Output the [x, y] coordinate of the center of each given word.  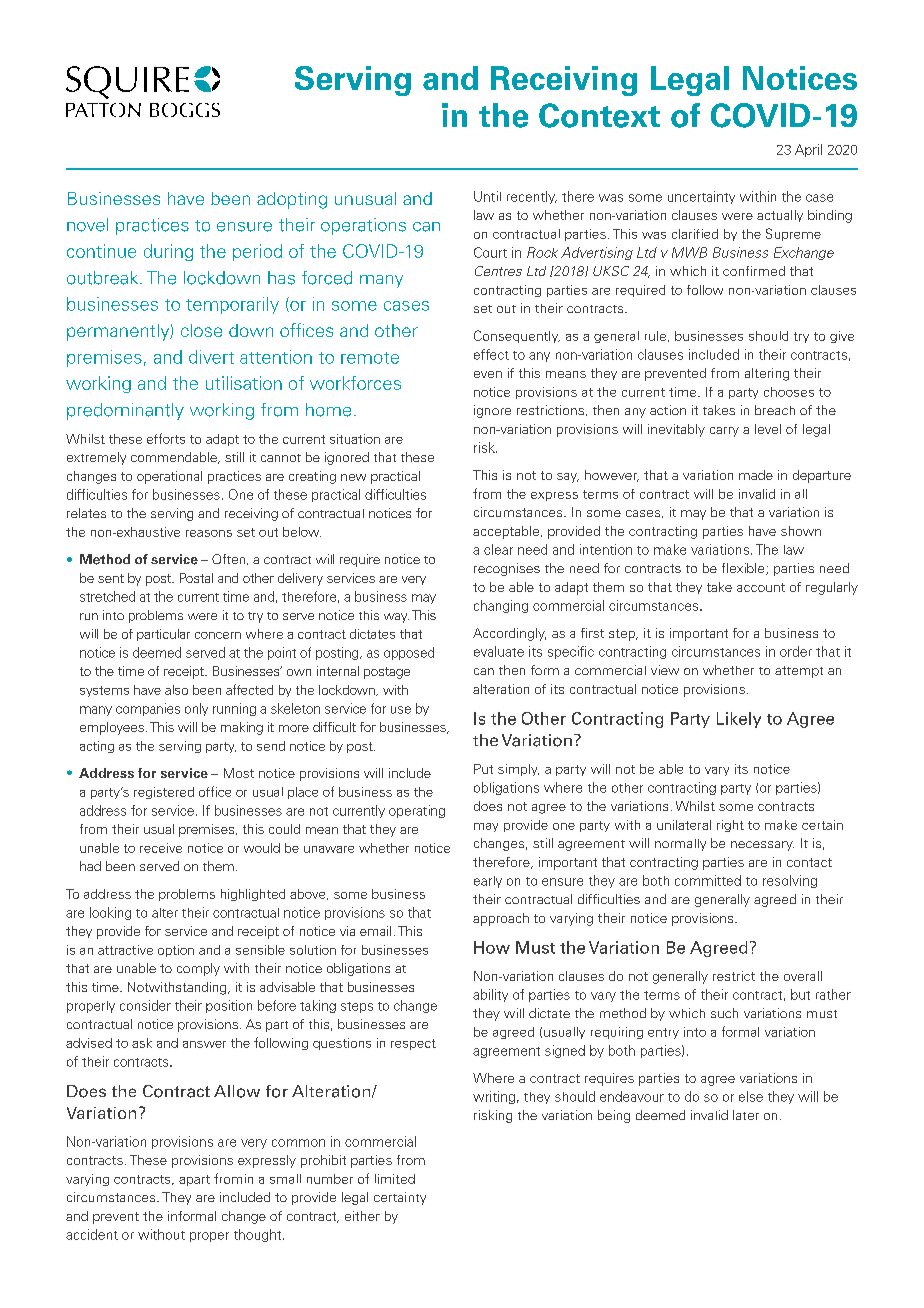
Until [487, 196]
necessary [762, 846]
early [488, 882]
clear [498, 549]
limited [395, 1179]
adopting [292, 200]
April [808, 150]
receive [161, 848]
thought [259, 1235]
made [756, 475]
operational [169, 477]
